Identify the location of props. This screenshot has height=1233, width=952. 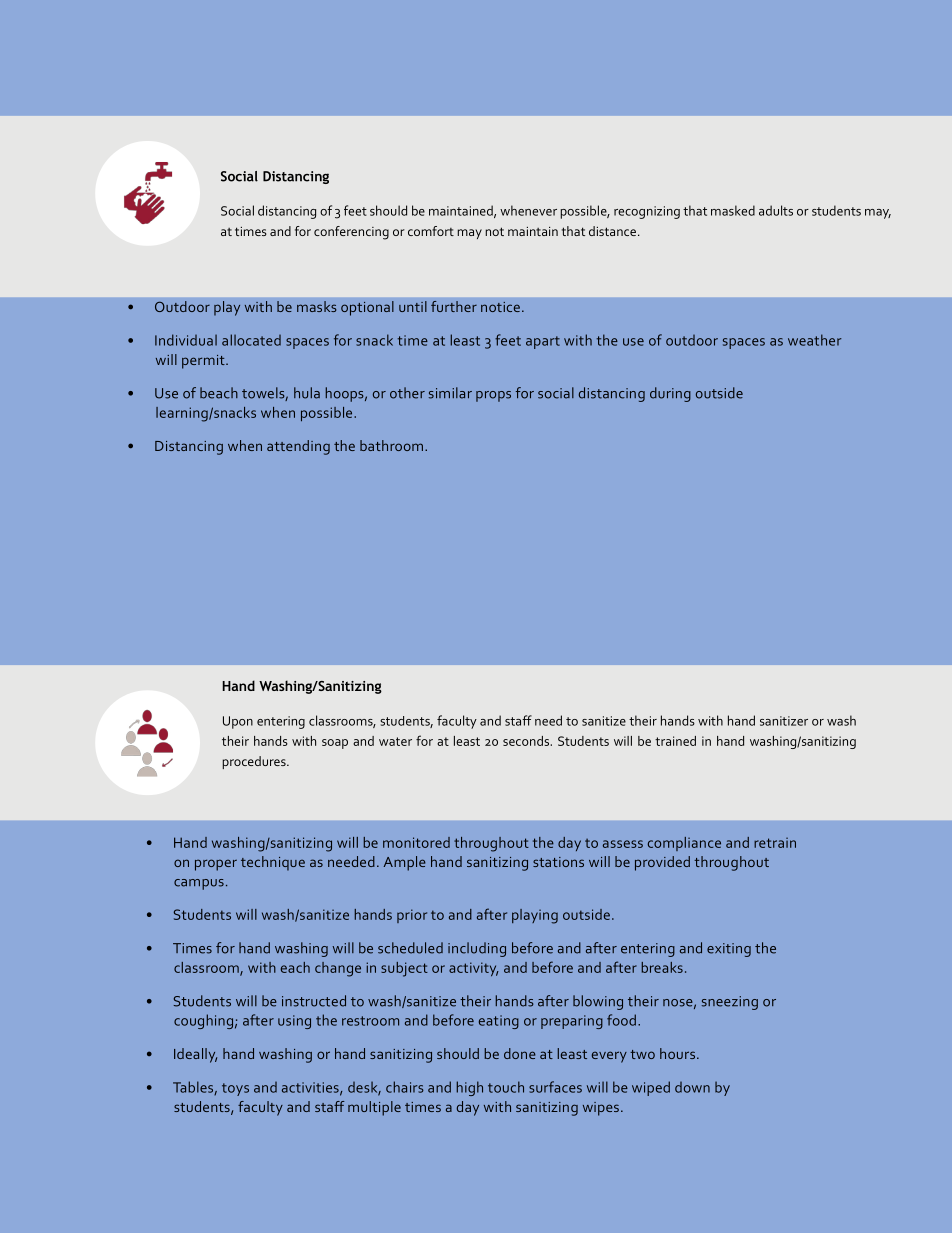
(493, 396).
